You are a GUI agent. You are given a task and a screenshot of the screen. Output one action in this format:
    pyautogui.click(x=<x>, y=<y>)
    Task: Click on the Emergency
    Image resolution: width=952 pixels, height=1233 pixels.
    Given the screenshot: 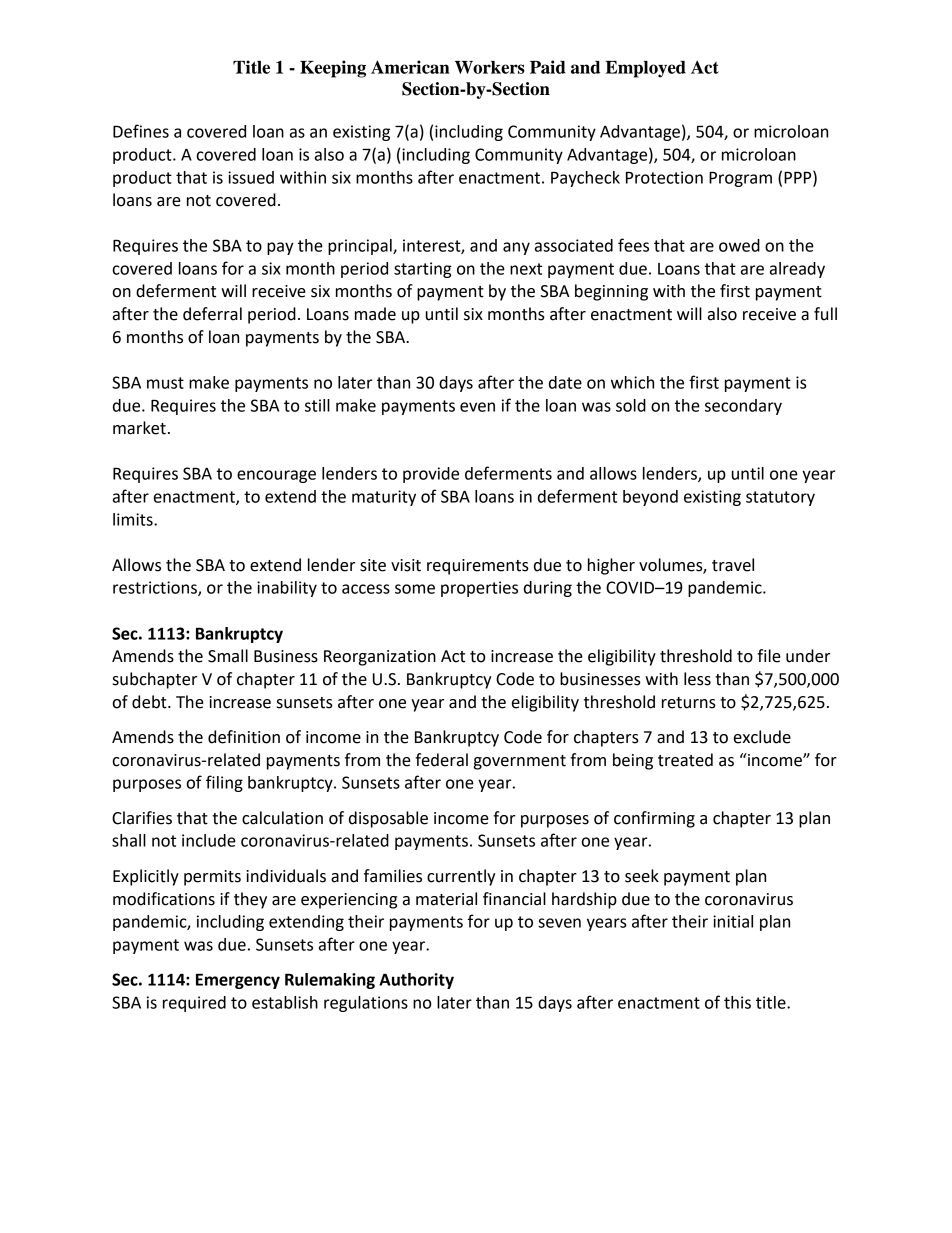 What is the action you would take?
    pyautogui.click(x=238, y=981)
